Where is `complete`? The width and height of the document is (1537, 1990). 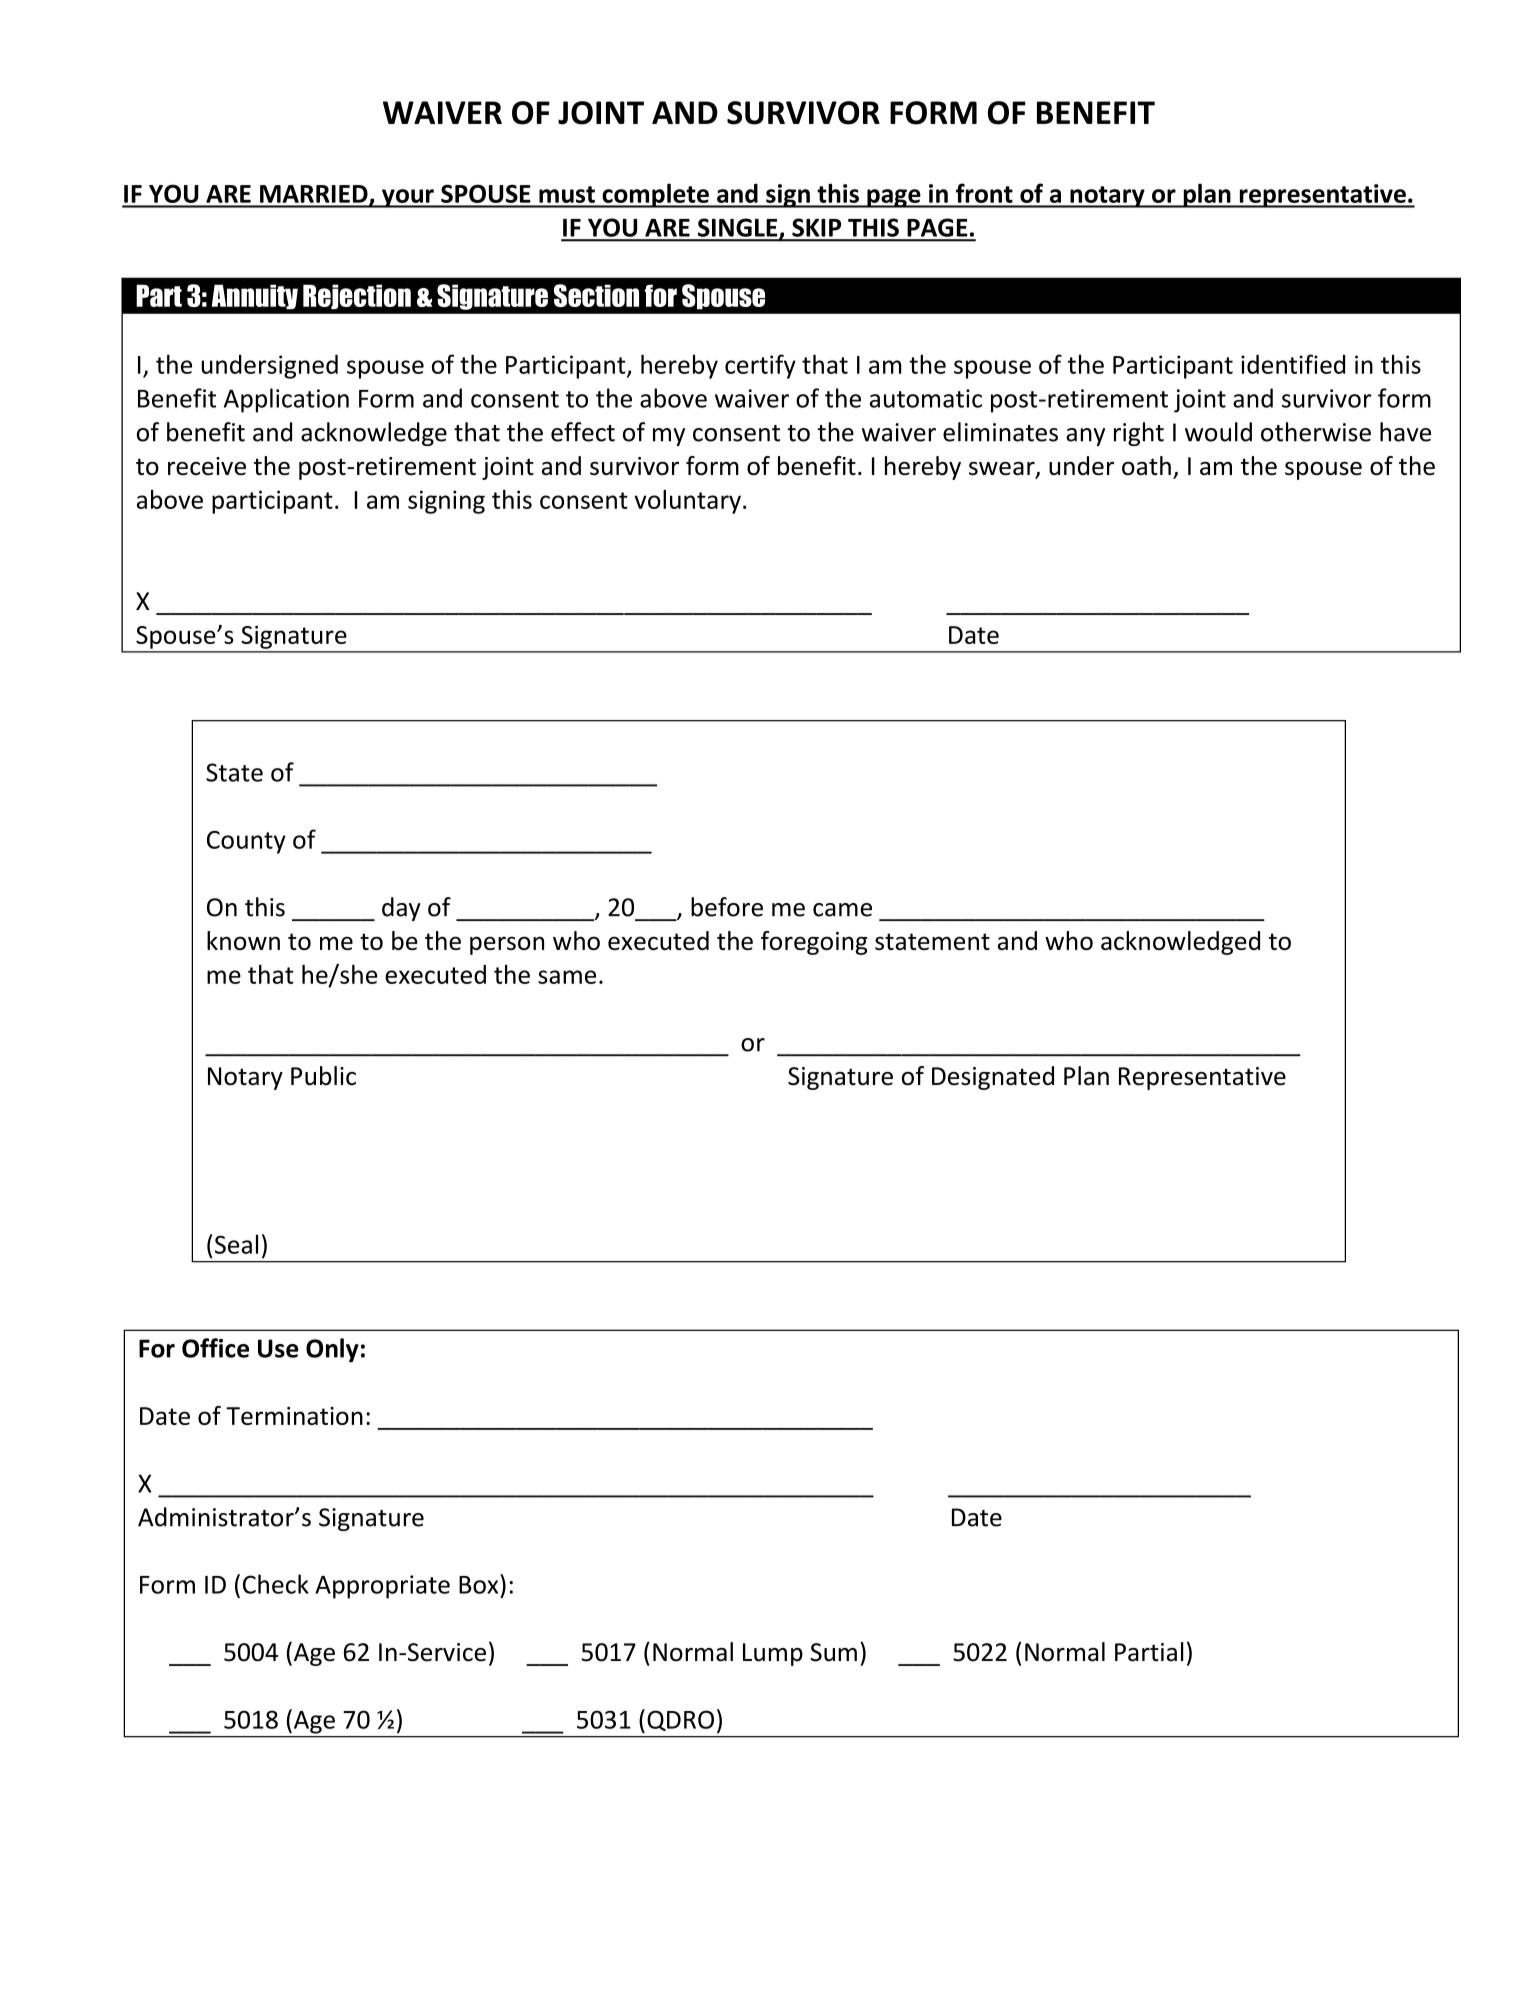
complete is located at coordinates (655, 195).
